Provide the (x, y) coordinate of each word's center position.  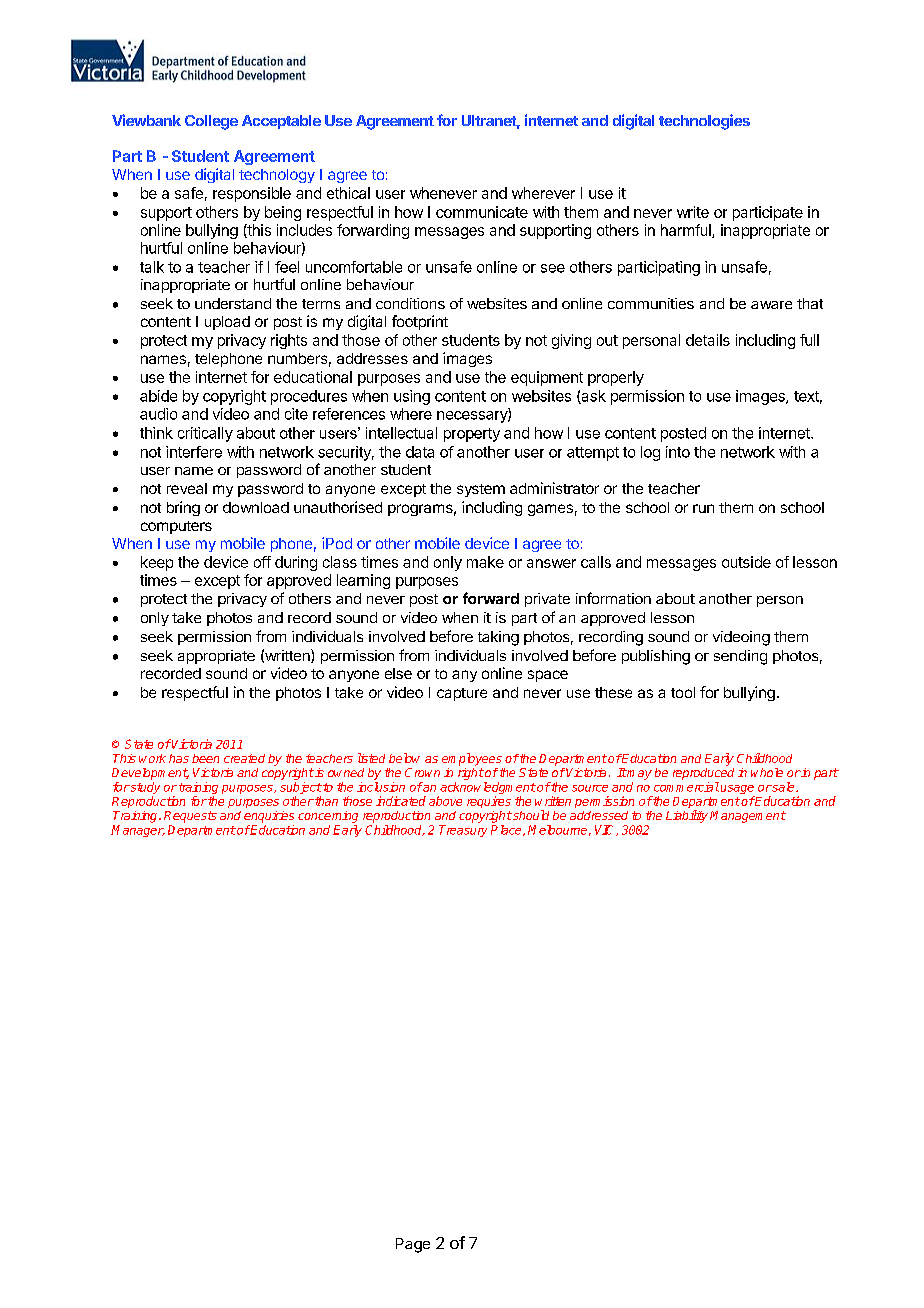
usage (738, 791)
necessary (473, 417)
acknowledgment (487, 789)
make (485, 562)
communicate (482, 212)
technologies (704, 122)
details (708, 340)
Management (748, 817)
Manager (138, 831)
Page (413, 1245)
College (211, 122)
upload (227, 323)
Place (507, 830)
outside (746, 562)
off (262, 562)
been (205, 758)
